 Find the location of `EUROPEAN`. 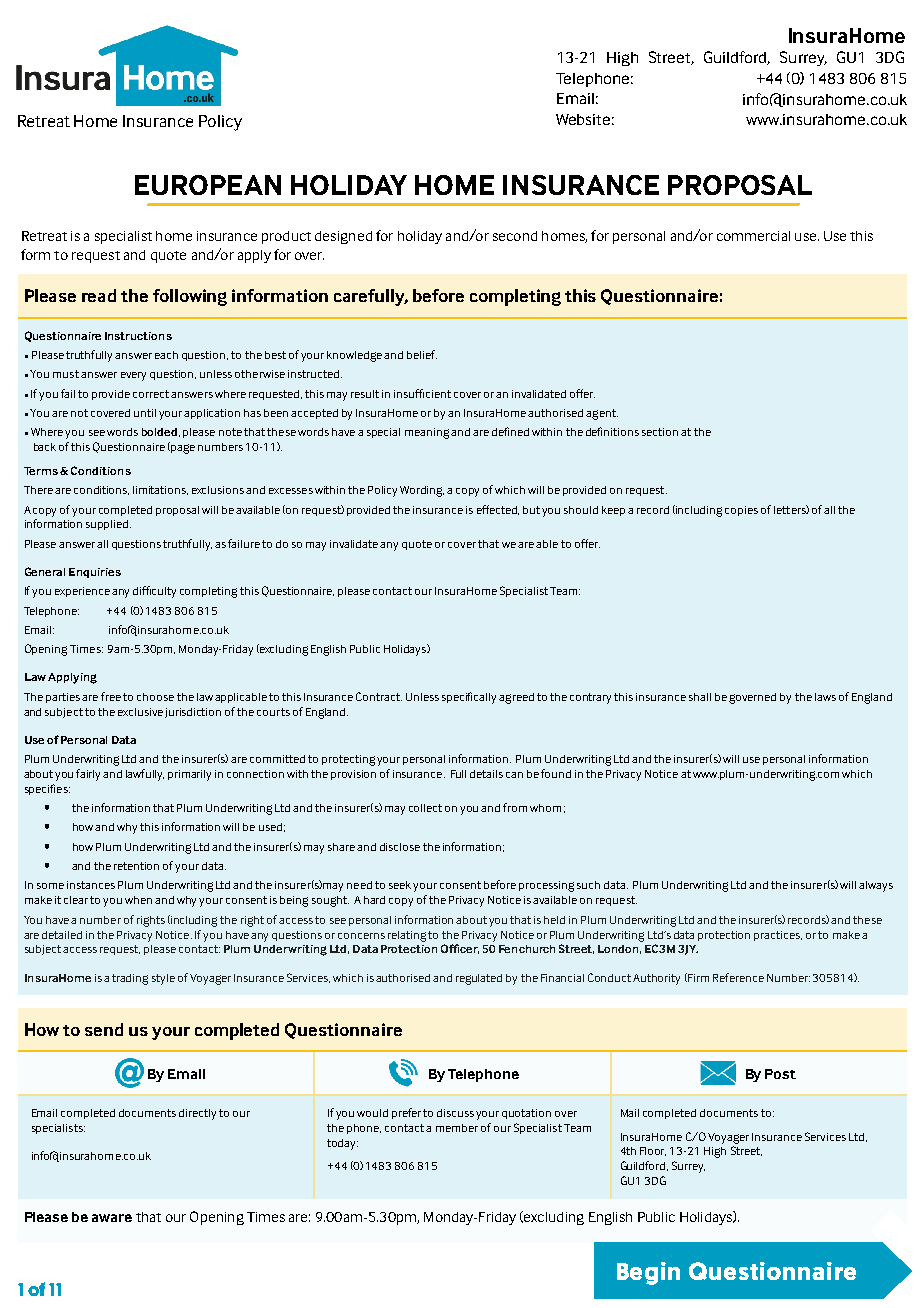

EUROPEAN is located at coordinates (208, 185).
